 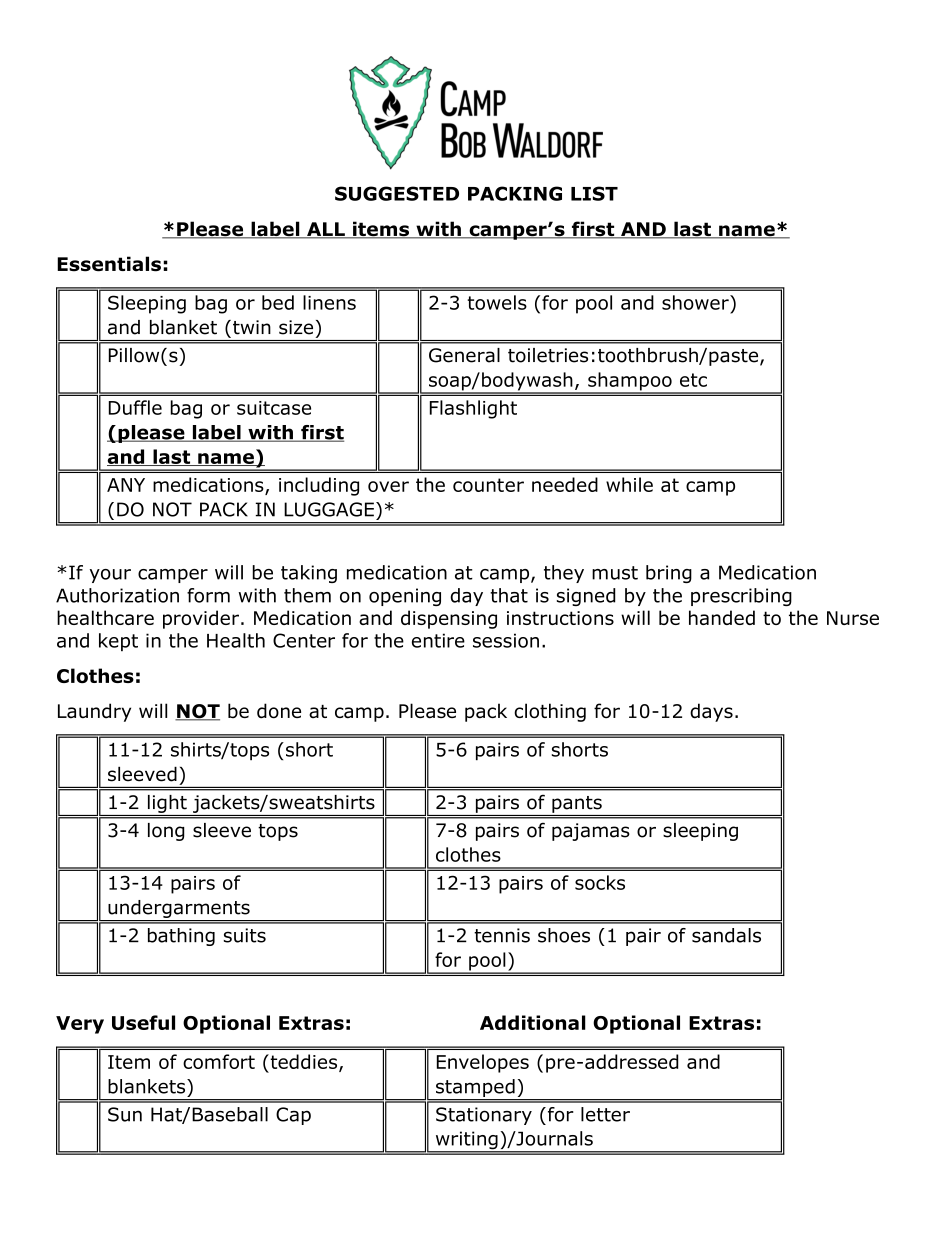 I want to click on kept, so click(x=118, y=642).
